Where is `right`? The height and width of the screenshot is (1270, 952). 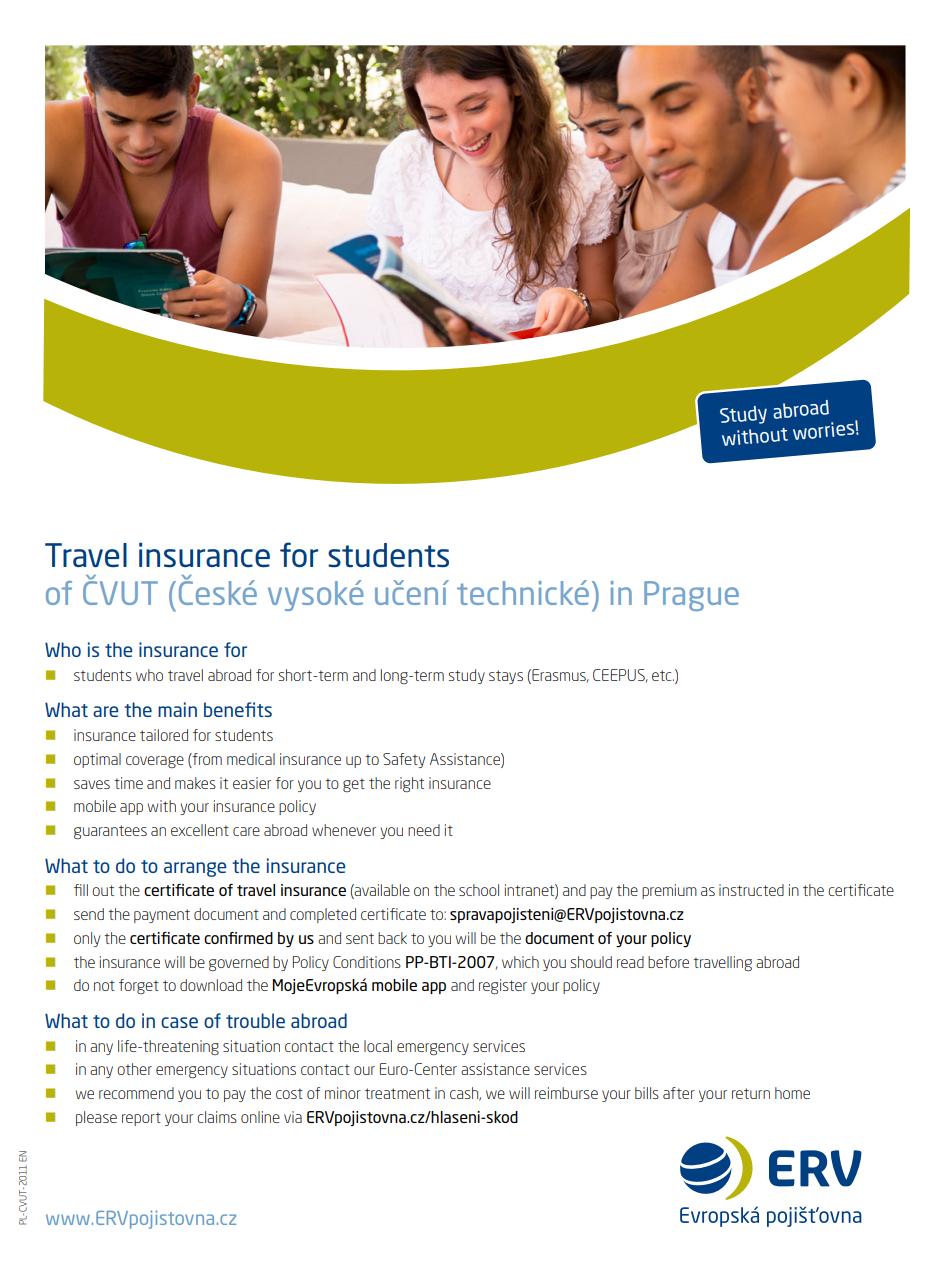
right is located at coordinates (409, 784).
